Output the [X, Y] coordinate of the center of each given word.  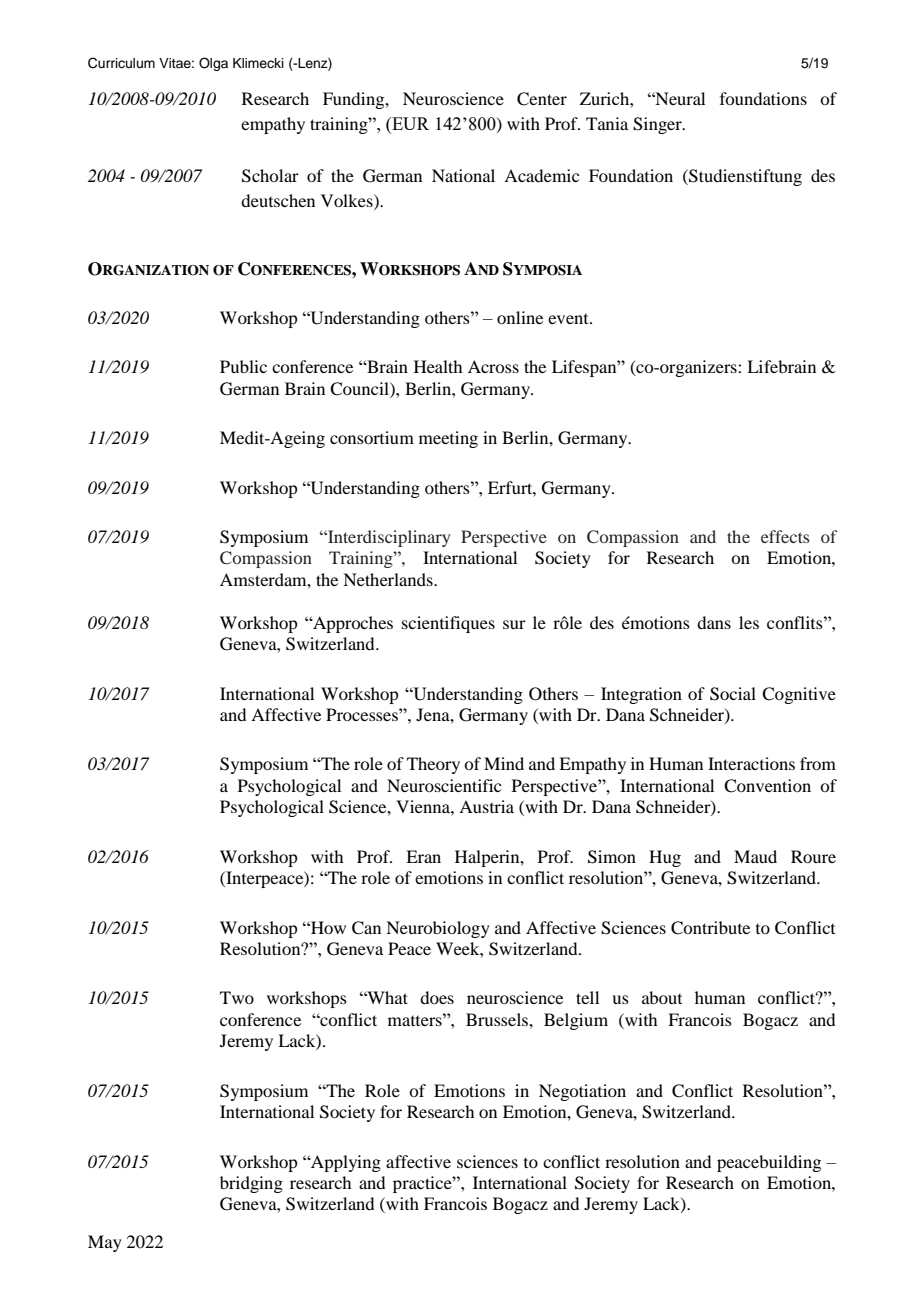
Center [542, 99]
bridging [251, 1184]
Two [237, 997]
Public [243, 366]
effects [785, 536]
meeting [448, 439]
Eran [423, 856]
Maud [755, 856]
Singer [658, 125]
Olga [213, 64]
